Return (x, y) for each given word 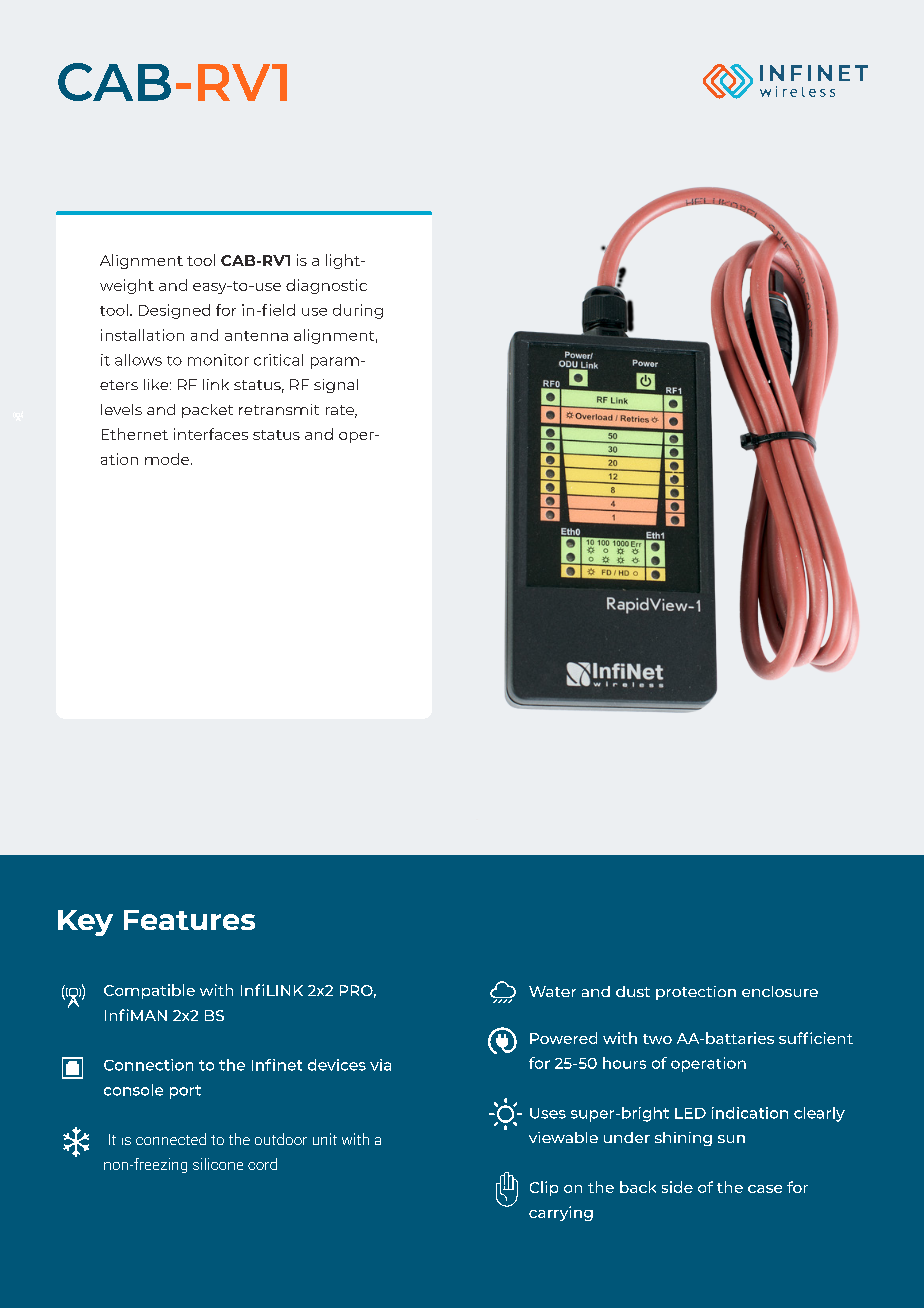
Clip (544, 1188)
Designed (174, 311)
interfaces (211, 434)
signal (336, 386)
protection (696, 993)
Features (189, 920)
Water (552, 991)
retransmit (279, 409)
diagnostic (326, 286)
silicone (218, 1164)
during (358, 311)
